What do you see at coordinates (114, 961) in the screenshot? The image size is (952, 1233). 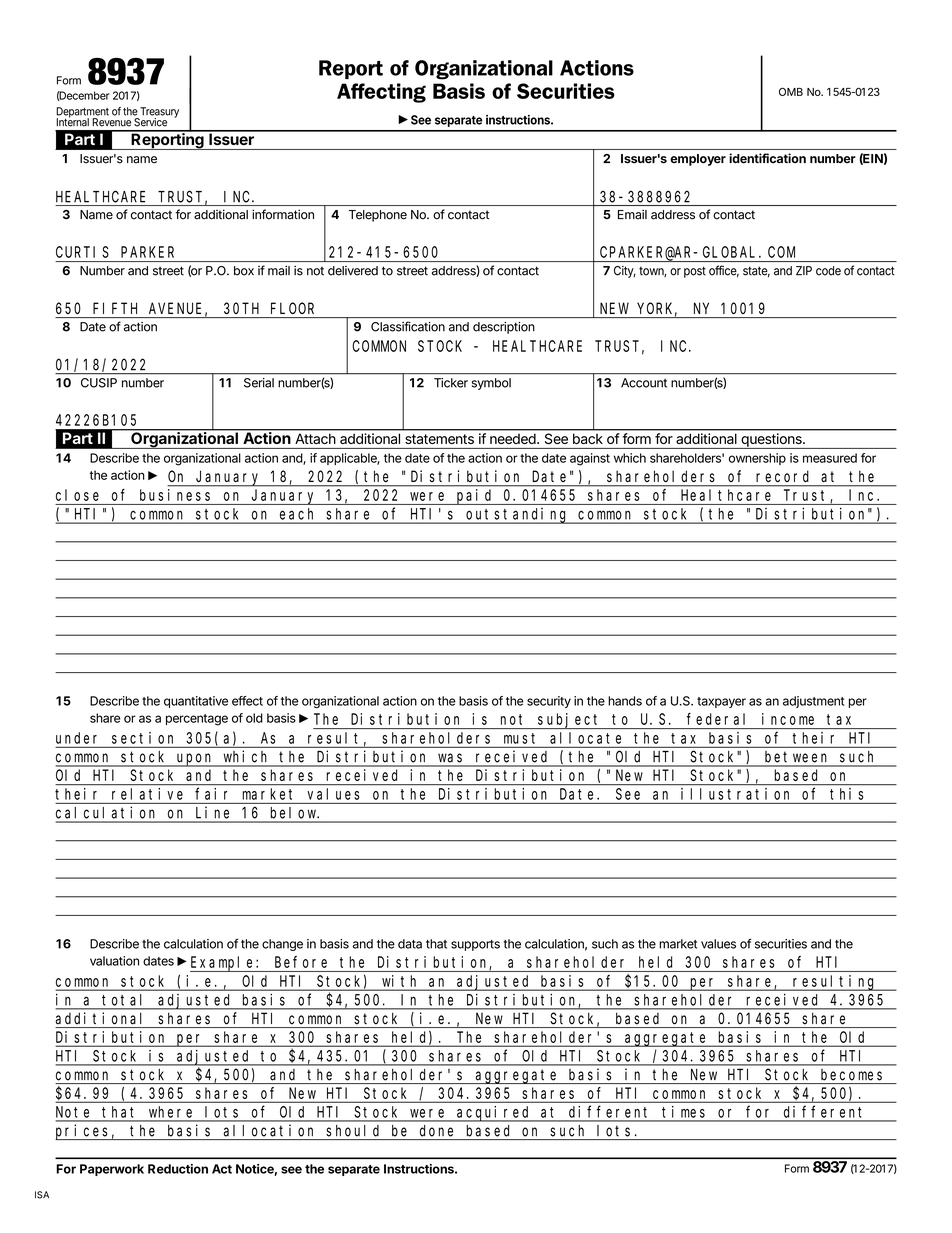 I see `valuation` at bounding box center [114, 961].
